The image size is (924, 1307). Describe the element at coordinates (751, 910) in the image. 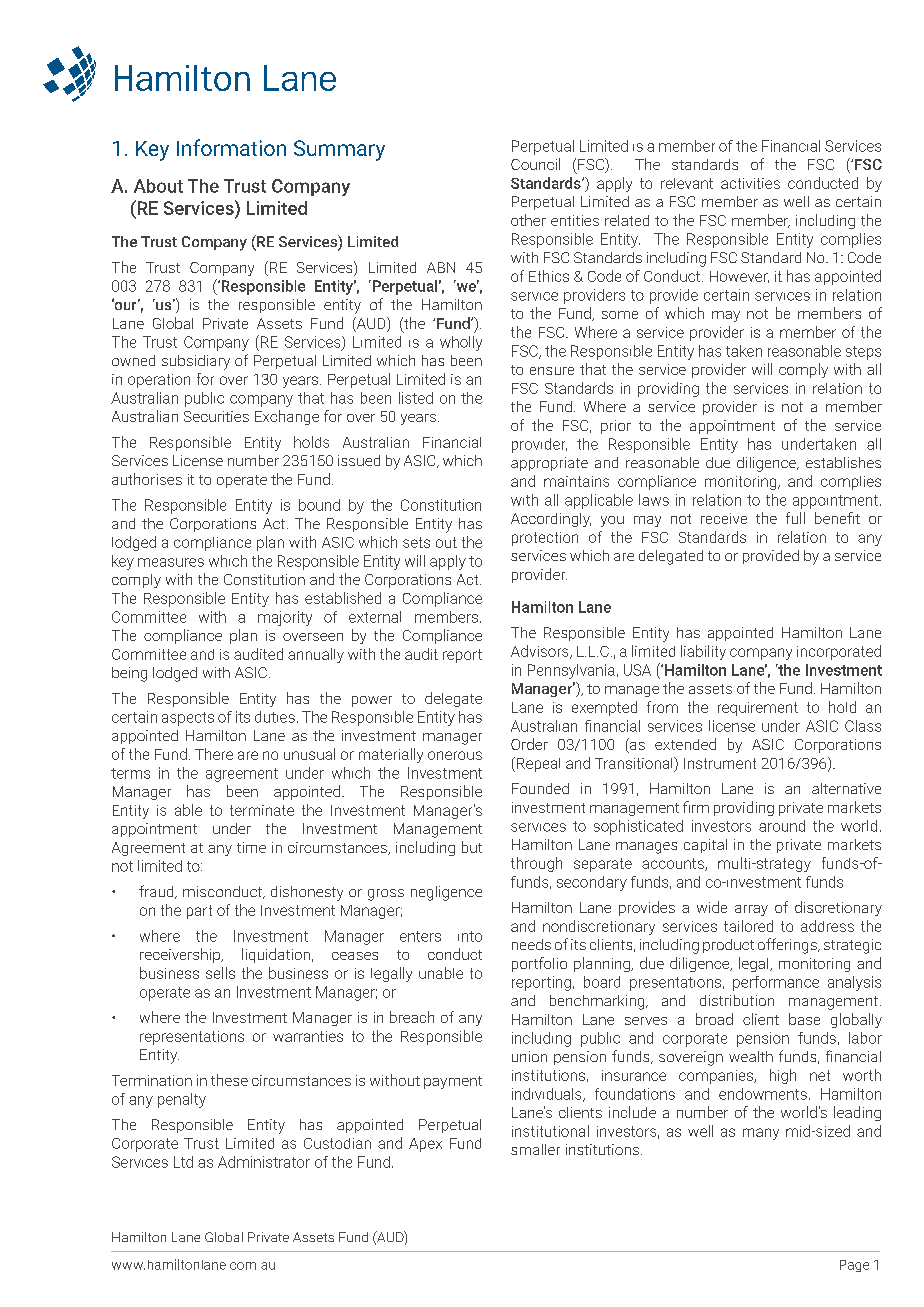

I see `array` at that location.
